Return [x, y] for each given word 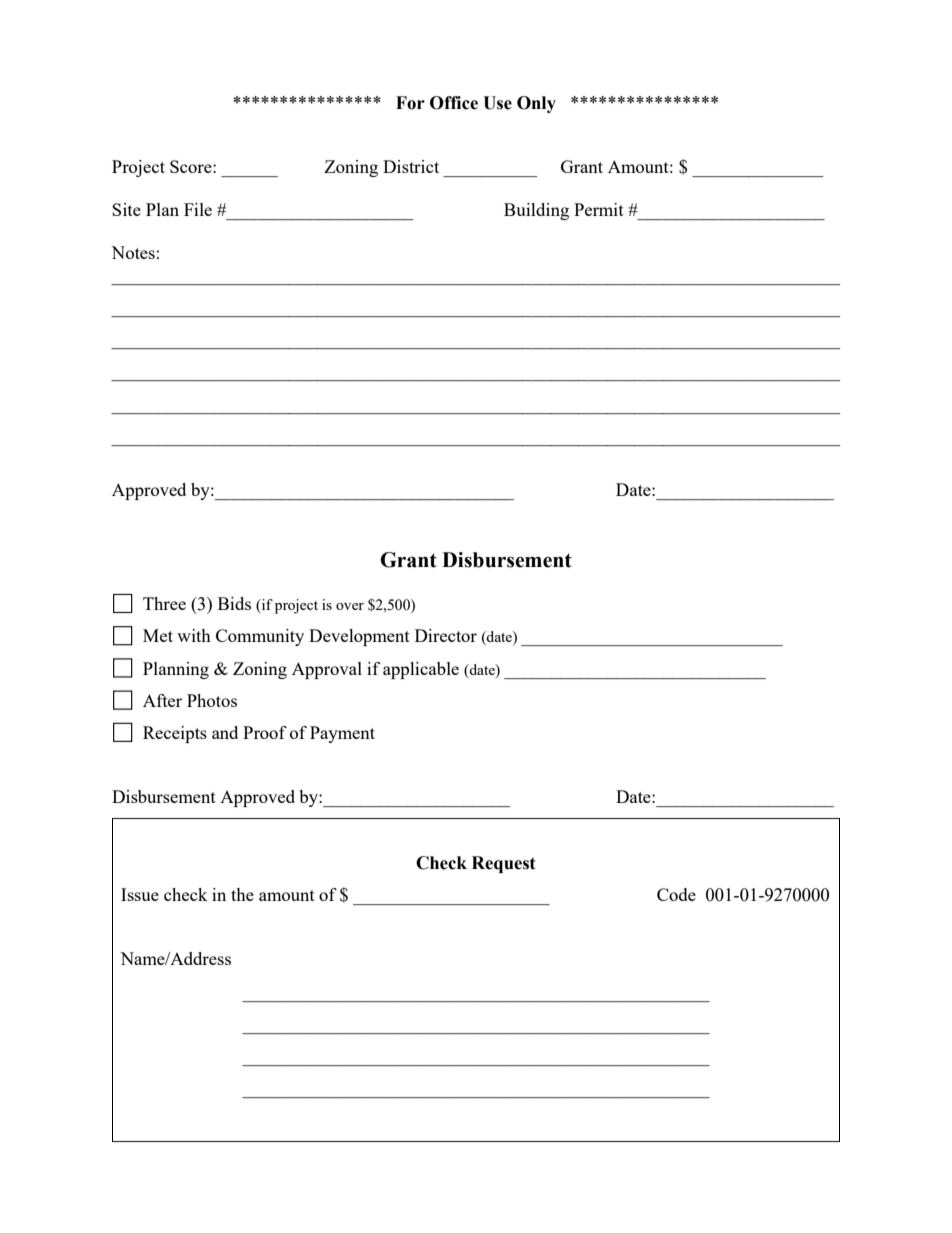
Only [536, 104]
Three [164, 603]
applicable [421, 670]
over [350, 606]
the [242, 894]
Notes [133, 252]
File [198, 209]
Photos [212, 700]
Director [446, 635]
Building [536, 211]
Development [359, 637]
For [410, 103]
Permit [599, 209]
